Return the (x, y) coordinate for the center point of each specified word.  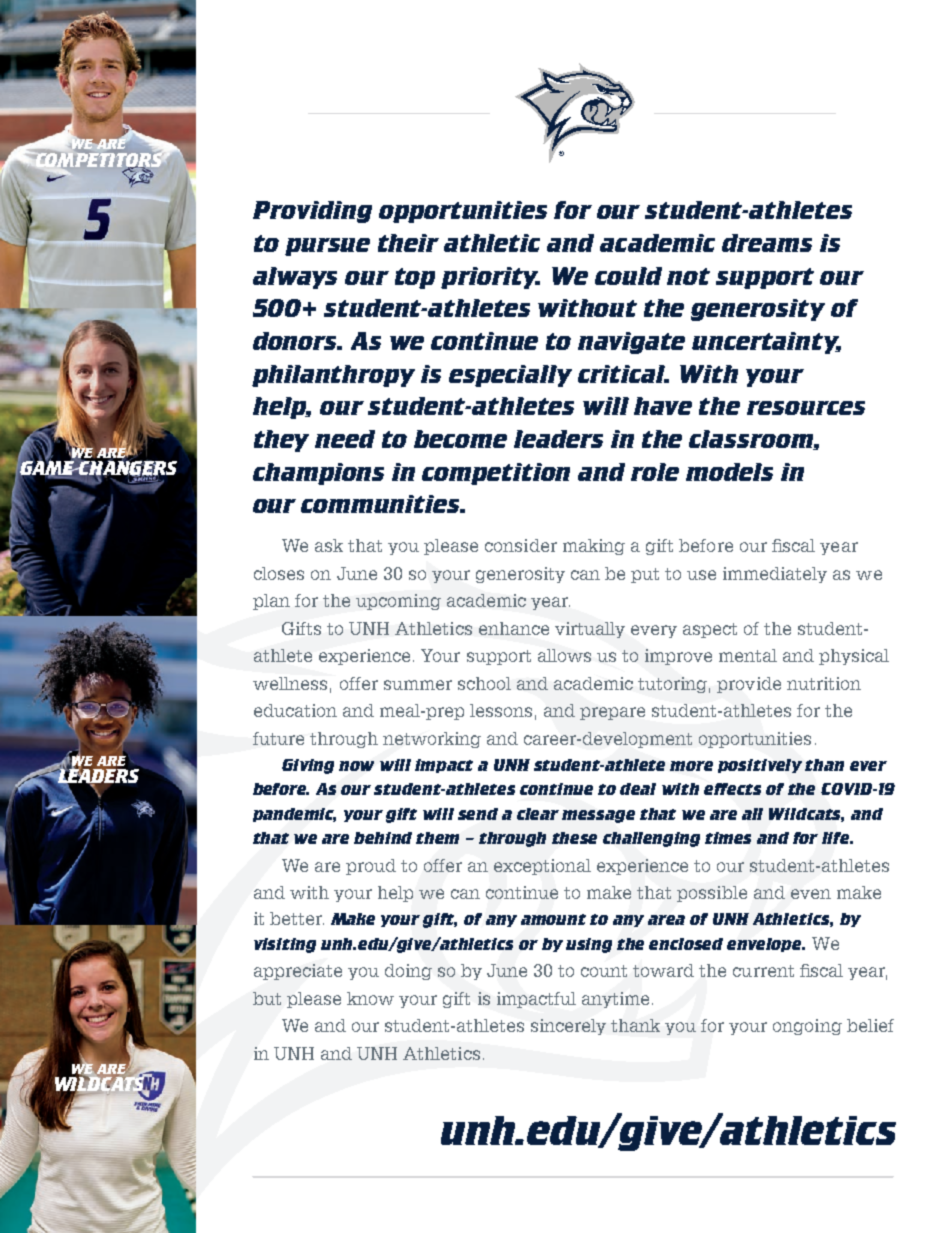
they (281, 441)
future (278, 738)
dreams (767, 243)
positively (760, 766)
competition (496, 474)
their (408, 243)
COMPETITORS (98, 159)
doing (408, 972)
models (729, 472)
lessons (501, 710)
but (267, 998)
